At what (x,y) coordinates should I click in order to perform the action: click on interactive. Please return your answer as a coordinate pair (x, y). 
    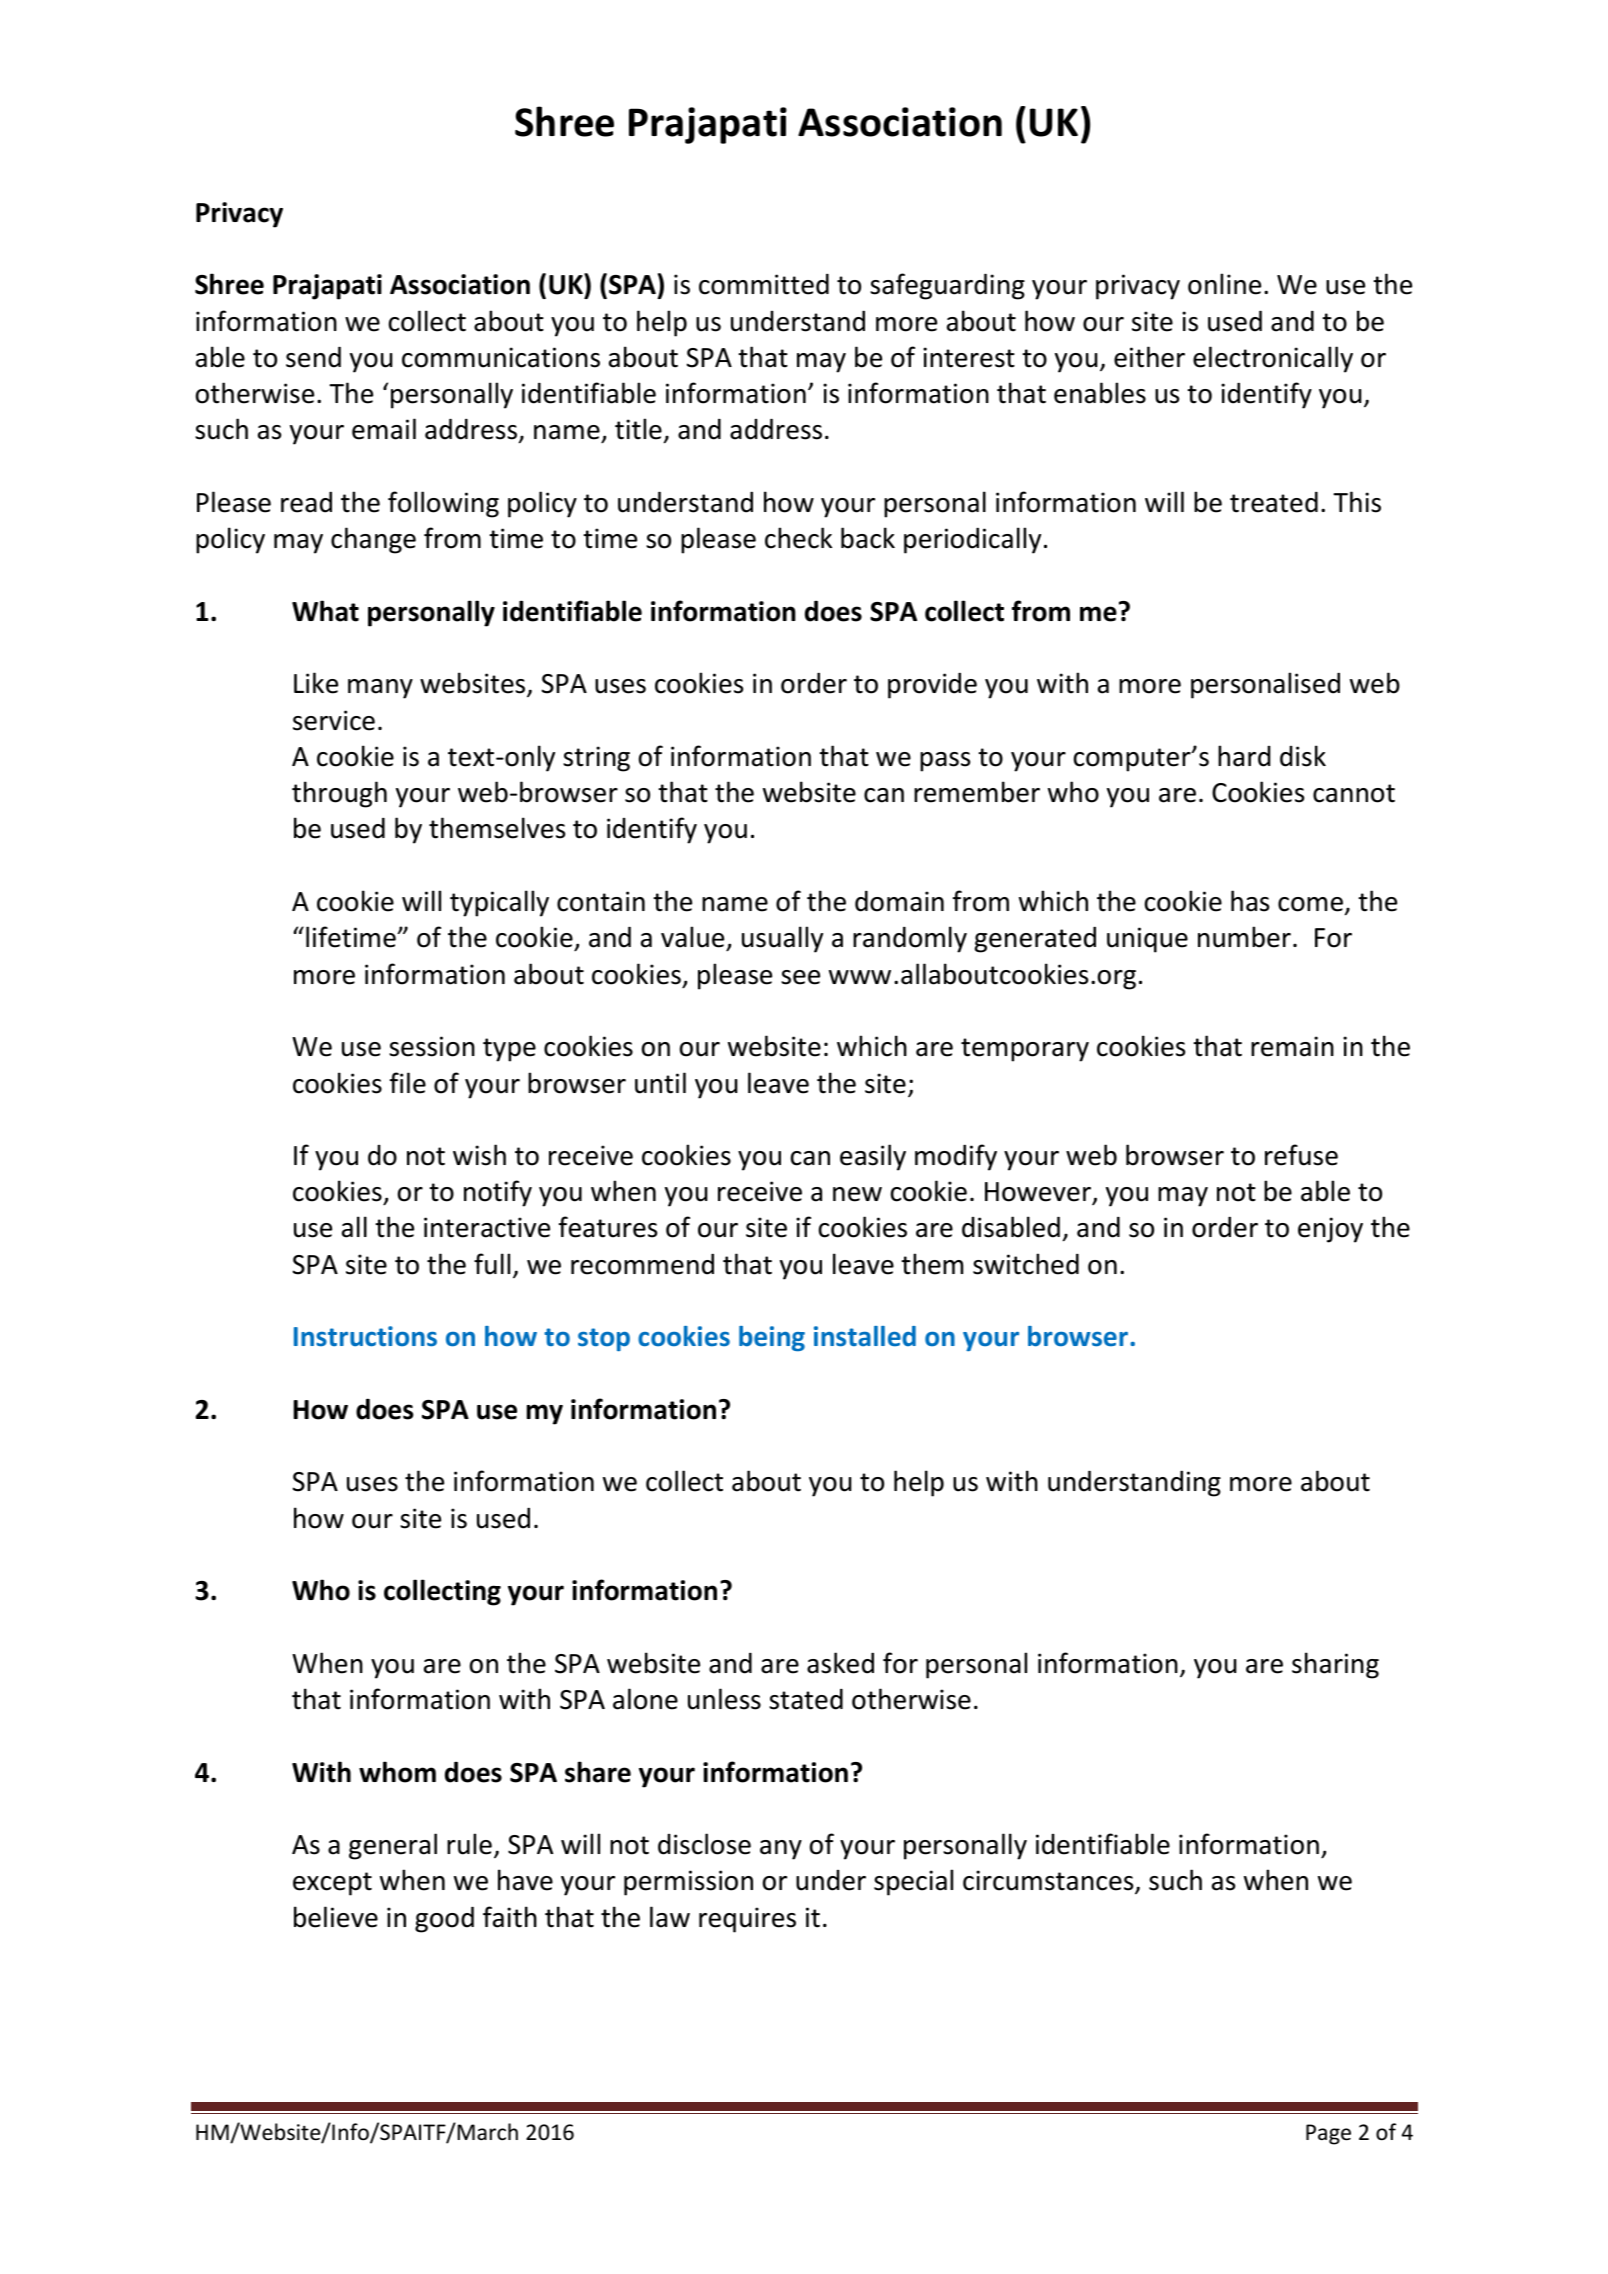
    Looking at the image, I should click on (487, 1227).
